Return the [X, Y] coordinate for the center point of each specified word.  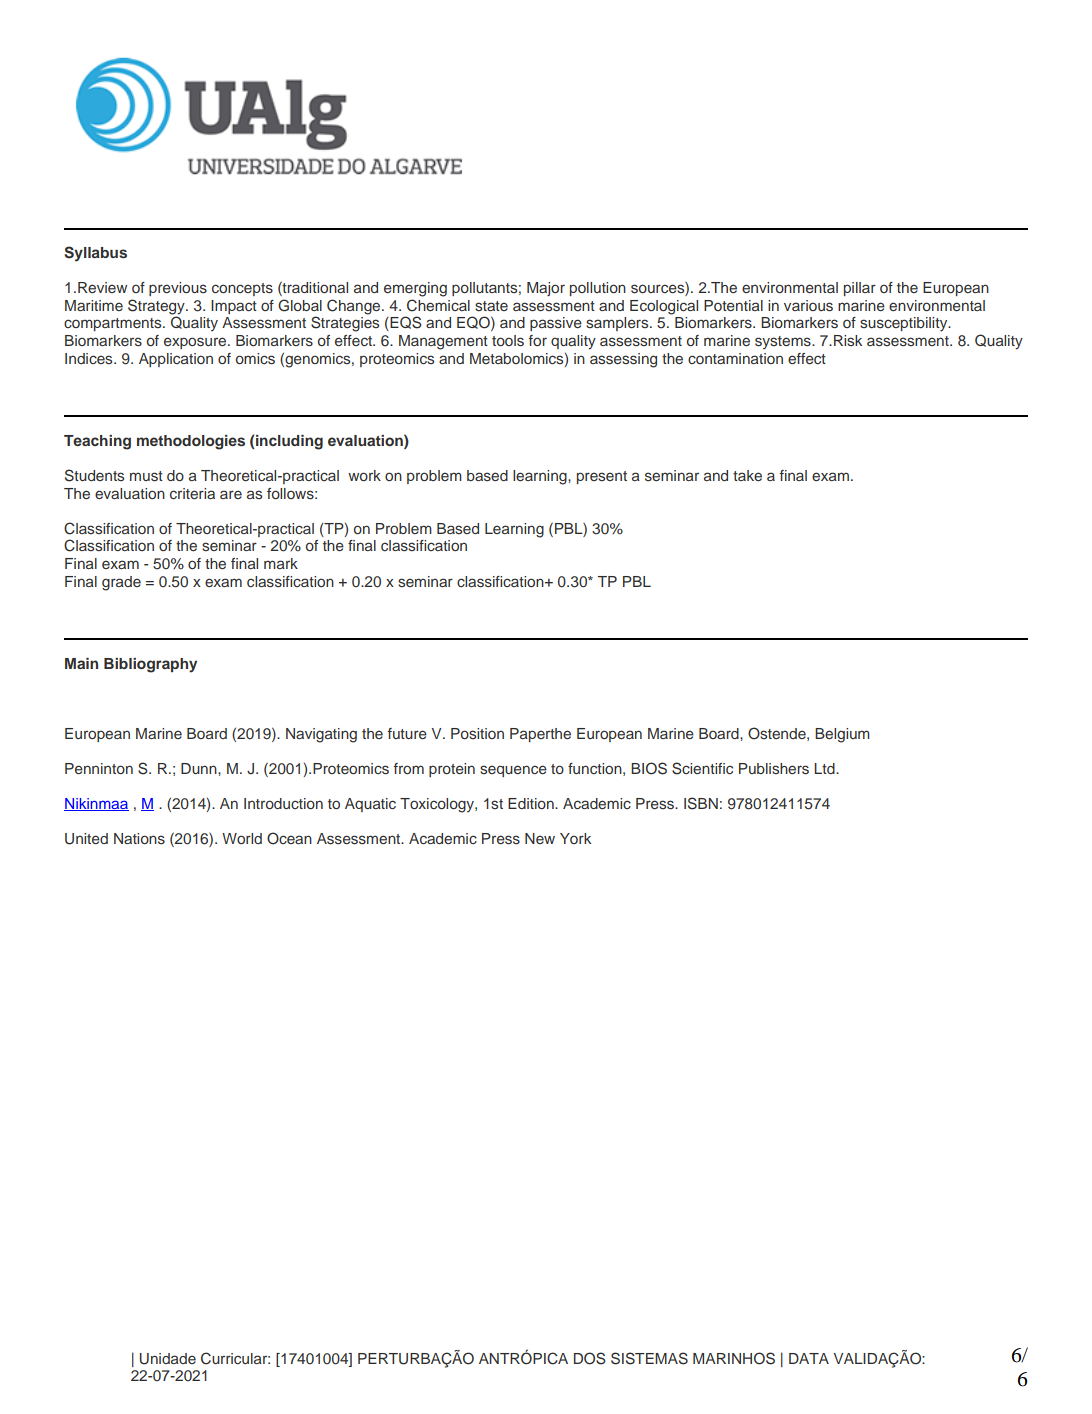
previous [178, 289]
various [808, 306]
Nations [139, 838]
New [540, 838]
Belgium [842, 735]
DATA [809, 1358]
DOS [590, 1358]
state [491, 306]
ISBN [701, 803]
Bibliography [150, 665]
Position [477, 733]
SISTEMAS [649, 1358]
